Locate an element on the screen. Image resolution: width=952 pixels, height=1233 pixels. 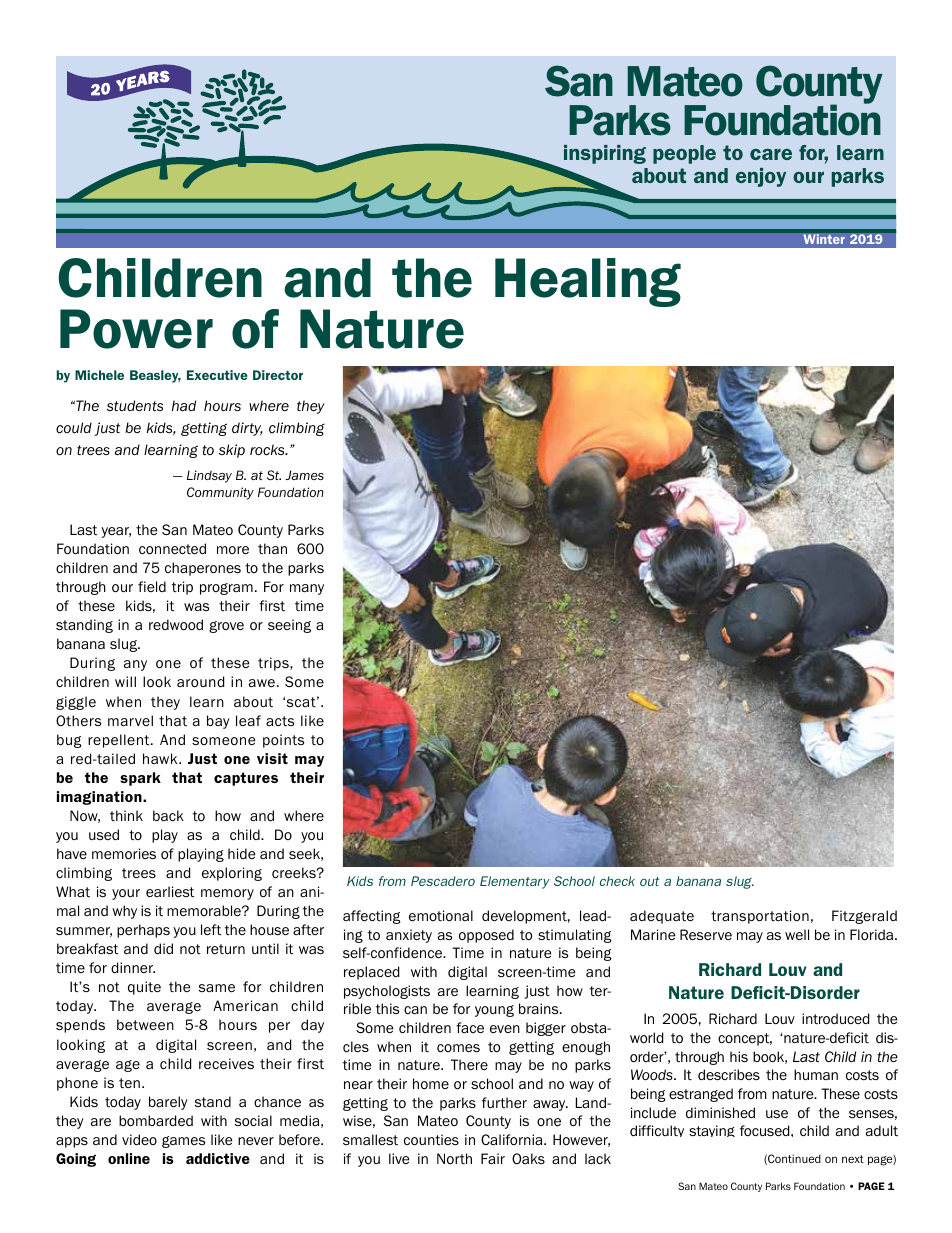
enjoy is located at coordinates (761, 177).
